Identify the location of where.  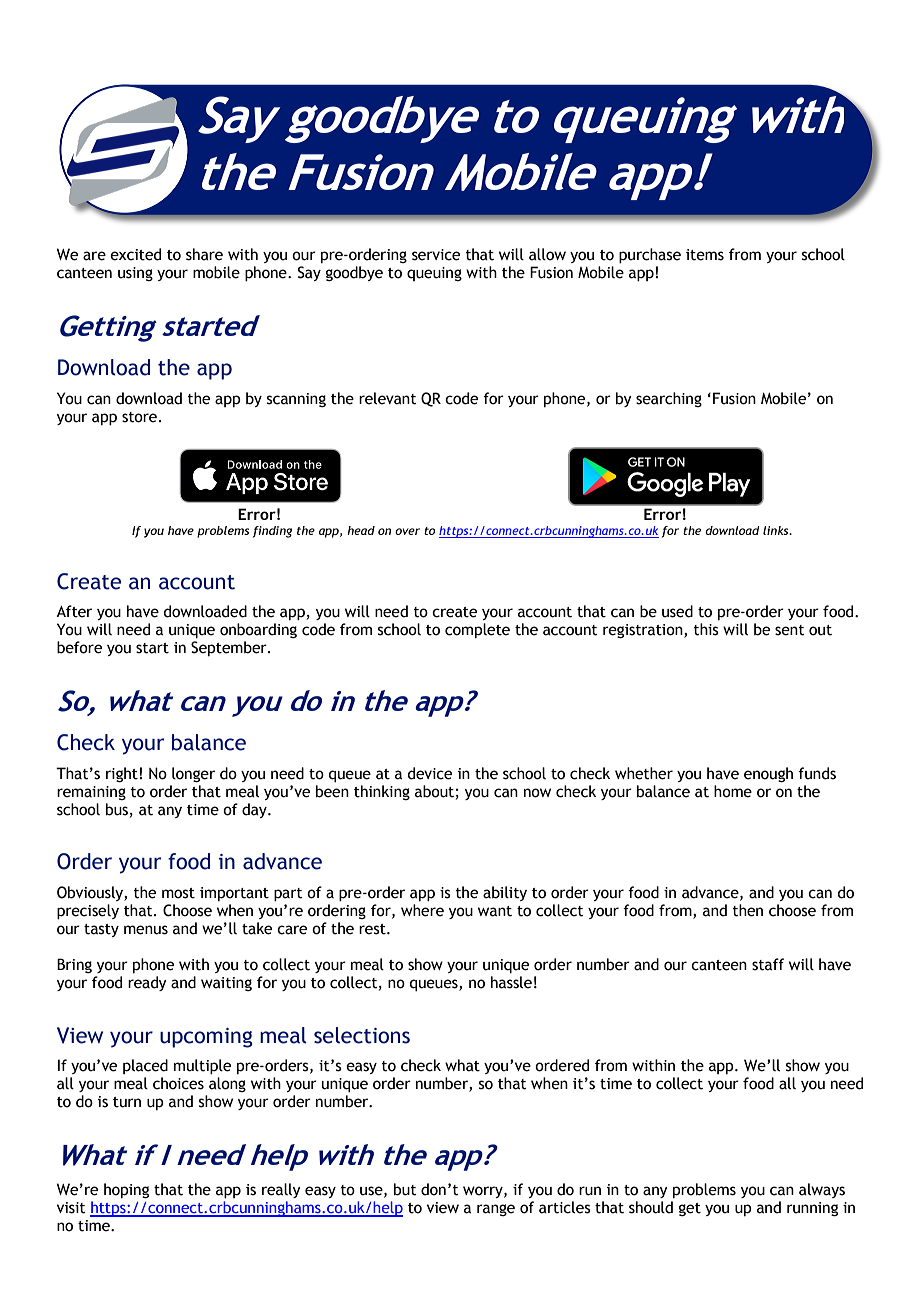
(422, 910).
